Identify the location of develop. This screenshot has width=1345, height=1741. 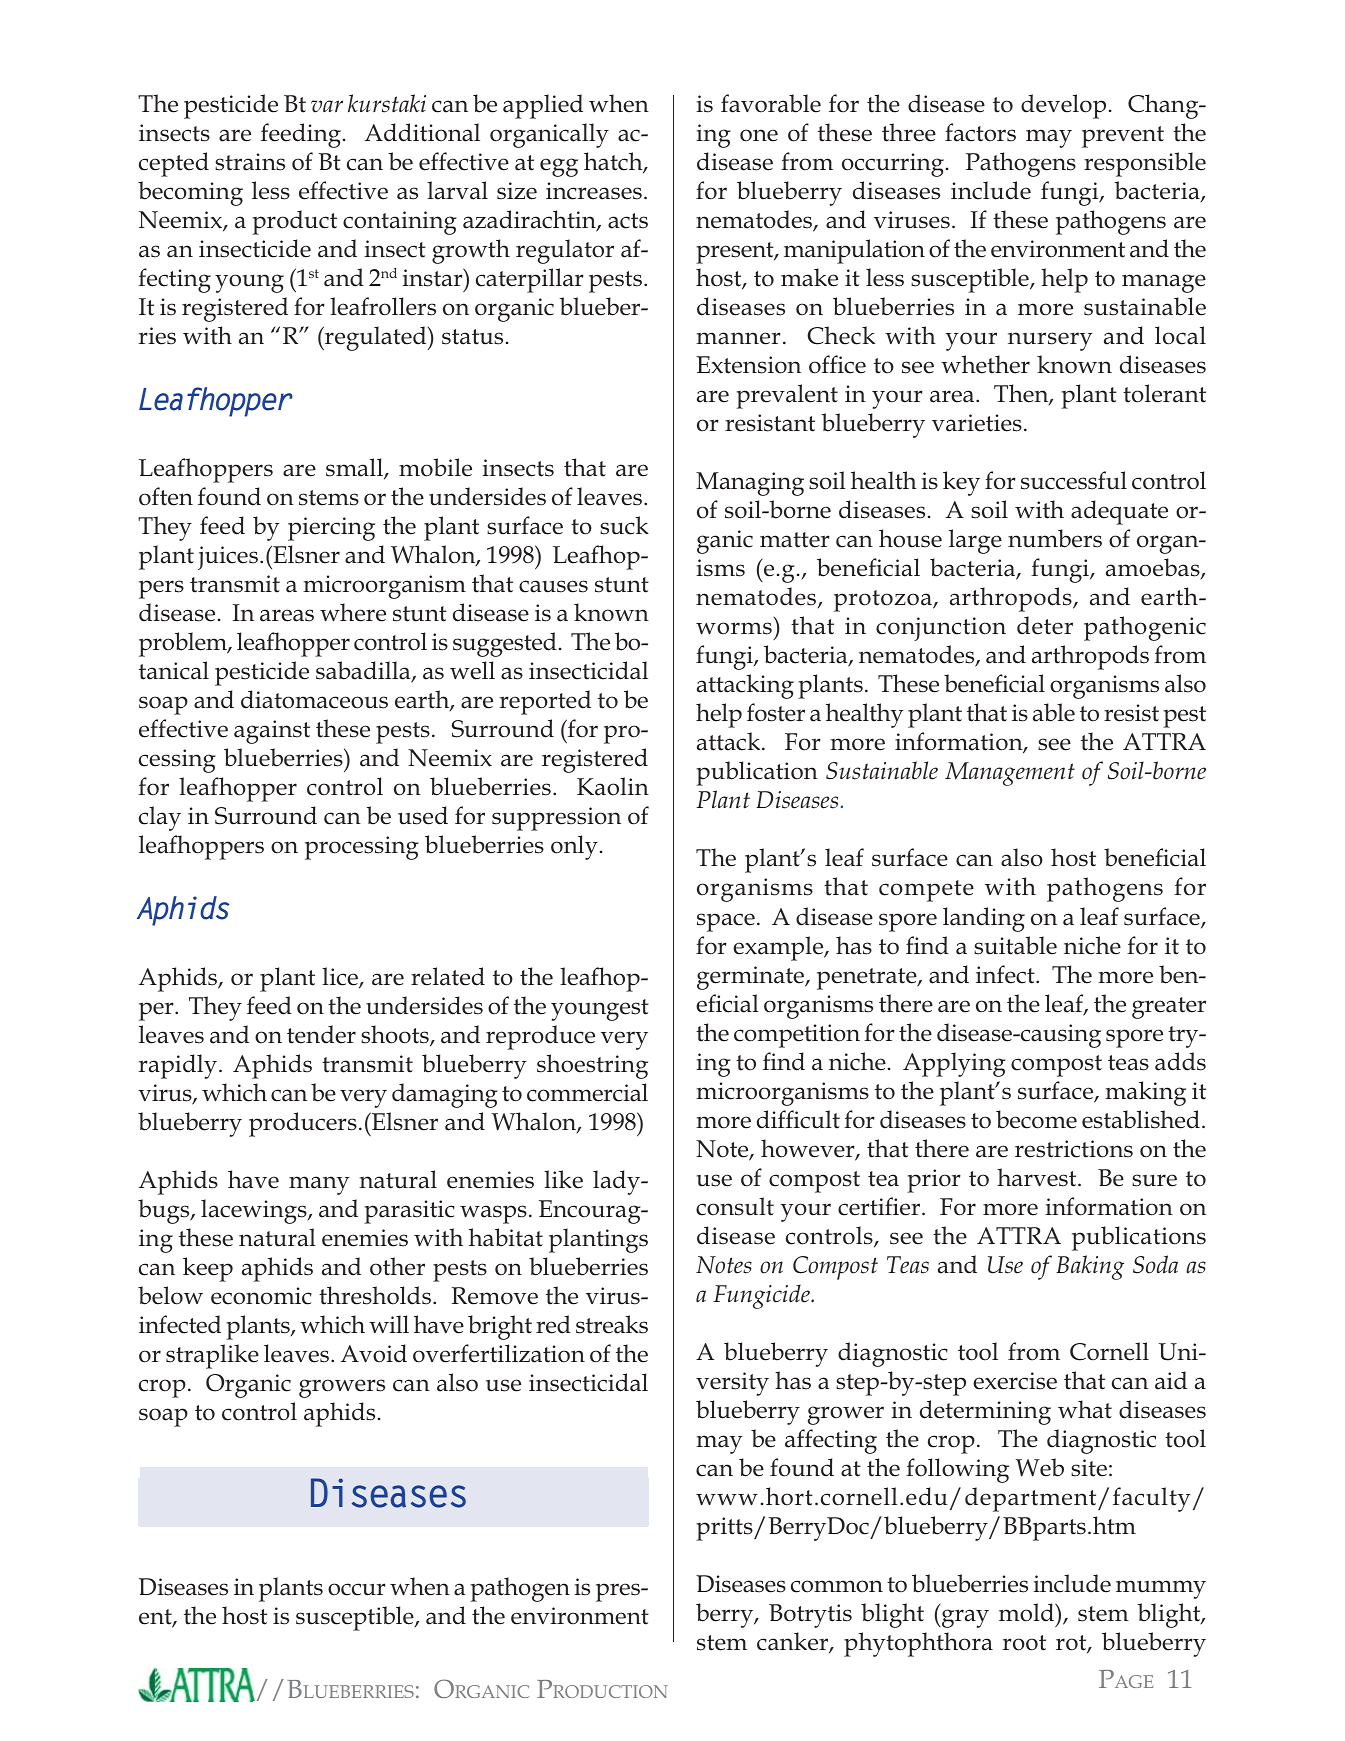
(1063, 106).
